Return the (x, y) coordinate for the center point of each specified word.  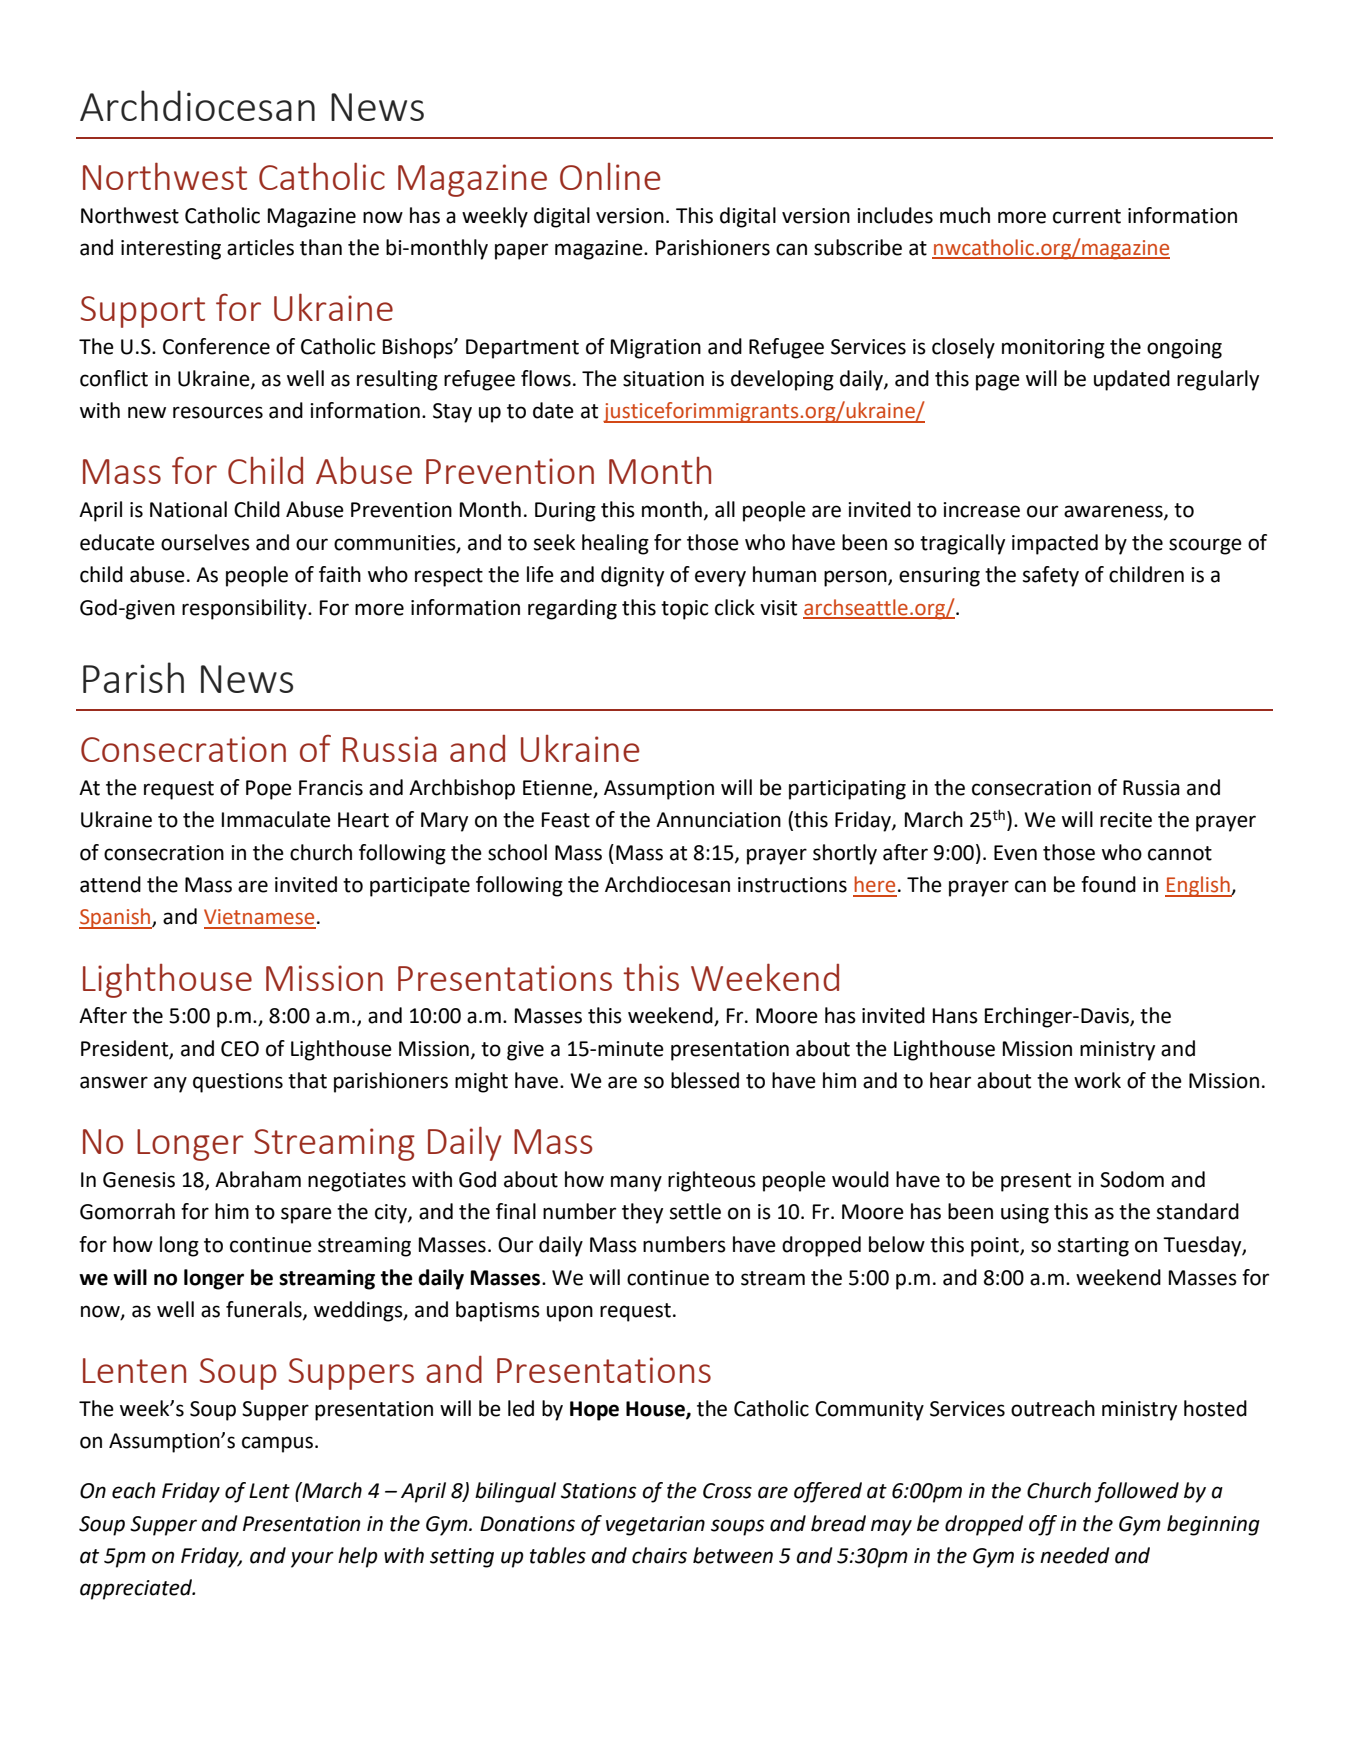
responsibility (245, 609)
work (1097, 1080)
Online (610, 176)
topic (684, 610)
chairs (659, 1555)
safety (1051, 576)
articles (260, 247)
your (312, 1559)
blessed (705, 1080)
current (1087, 216)
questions (238, 1083)
